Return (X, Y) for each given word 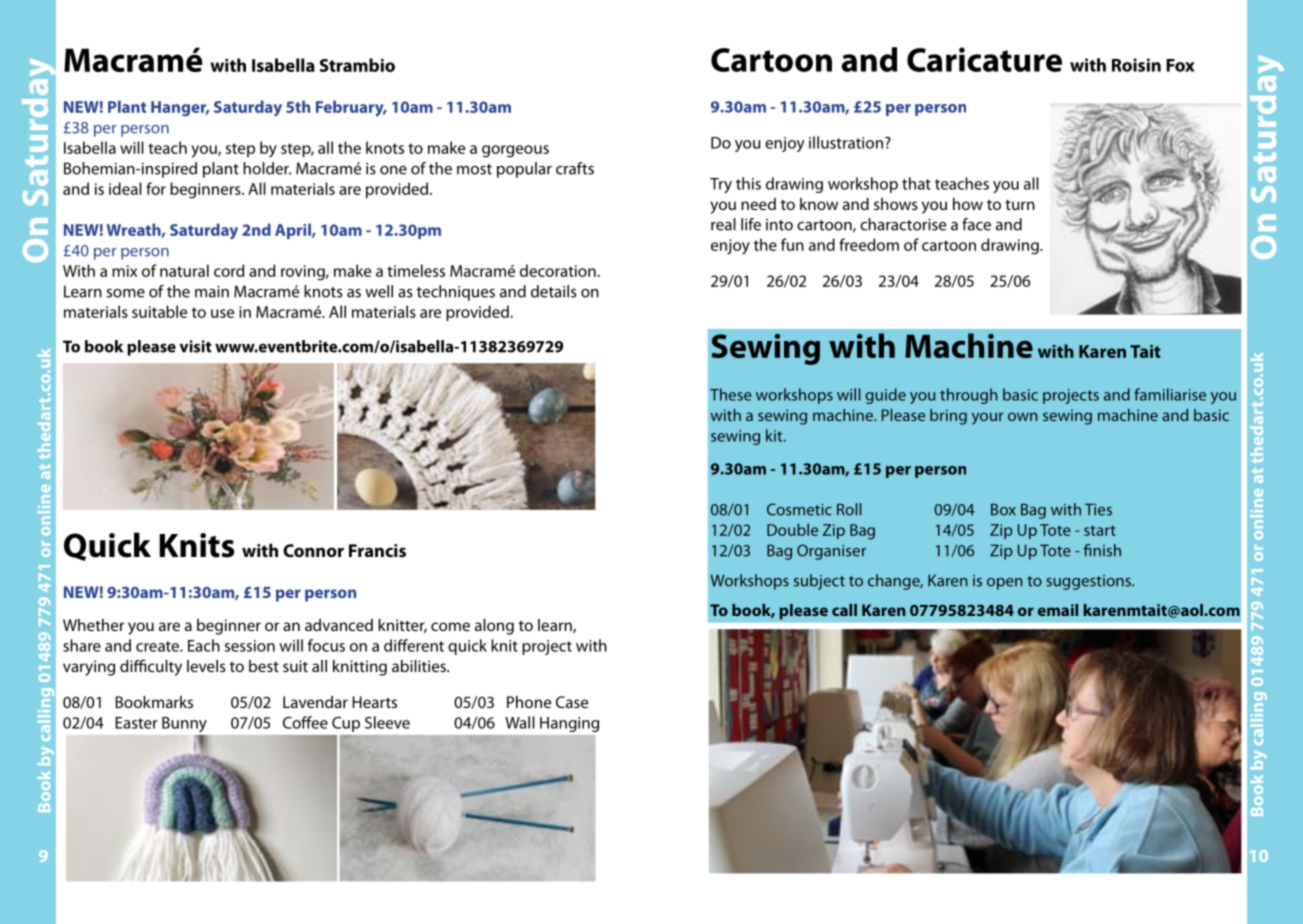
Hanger (180, 109)
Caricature (984, 59)
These (731, 394)
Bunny (184, 724)
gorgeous (515, 151)
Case (572, 702)
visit (196, 346)
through (969, 396)
